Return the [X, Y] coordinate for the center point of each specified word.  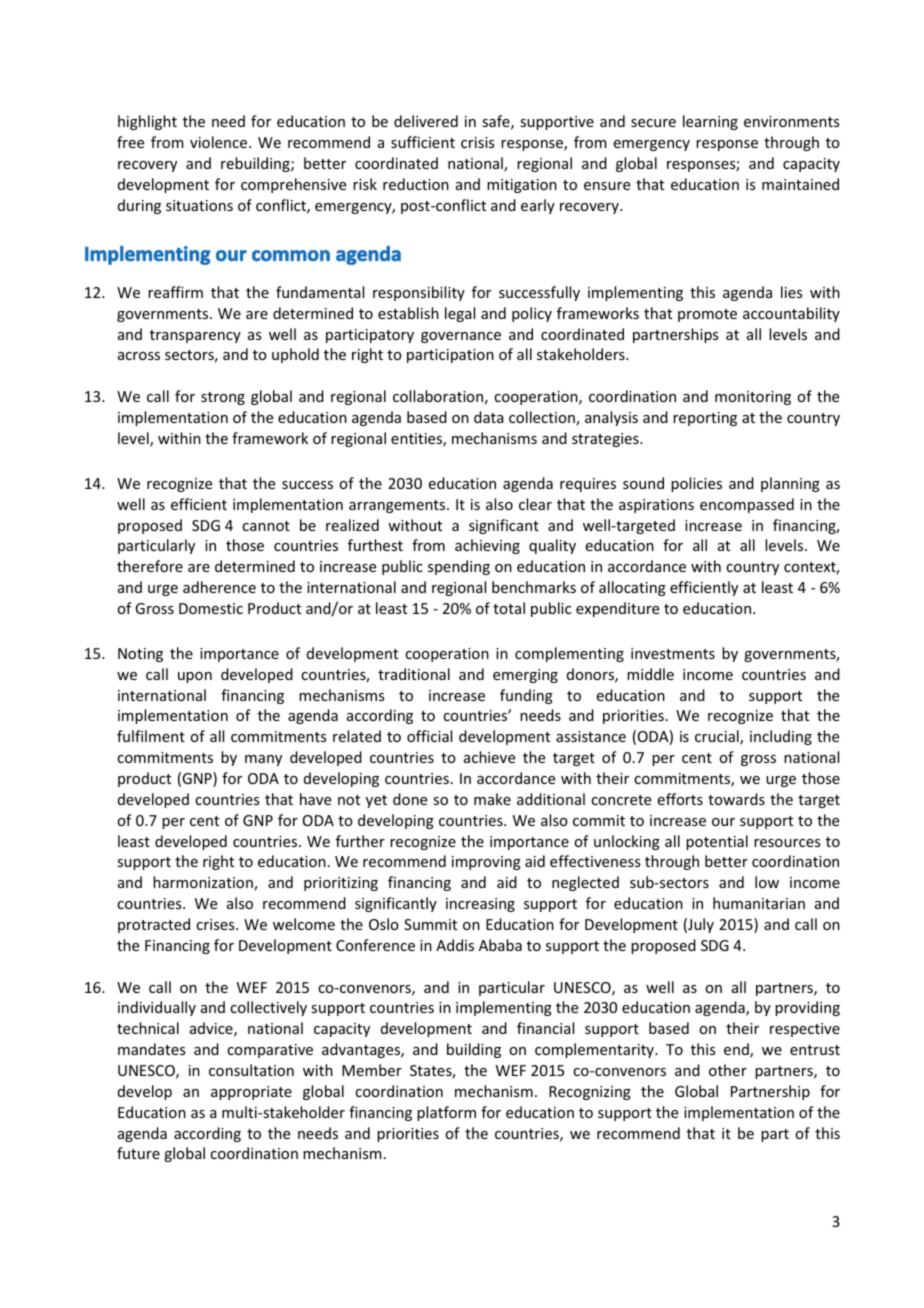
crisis [477, 142]
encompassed [747, 505]
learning [710, 122]
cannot [266, 526]
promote [707, 315]
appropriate [251, 1093]
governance [461, 337]
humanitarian [759, 903]
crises [216, 924]
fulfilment [151, 736]
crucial [718, 737]
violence [220, 142]
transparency [195, 336]
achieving [487, 546]
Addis [455, 945]
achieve [489, 757]
